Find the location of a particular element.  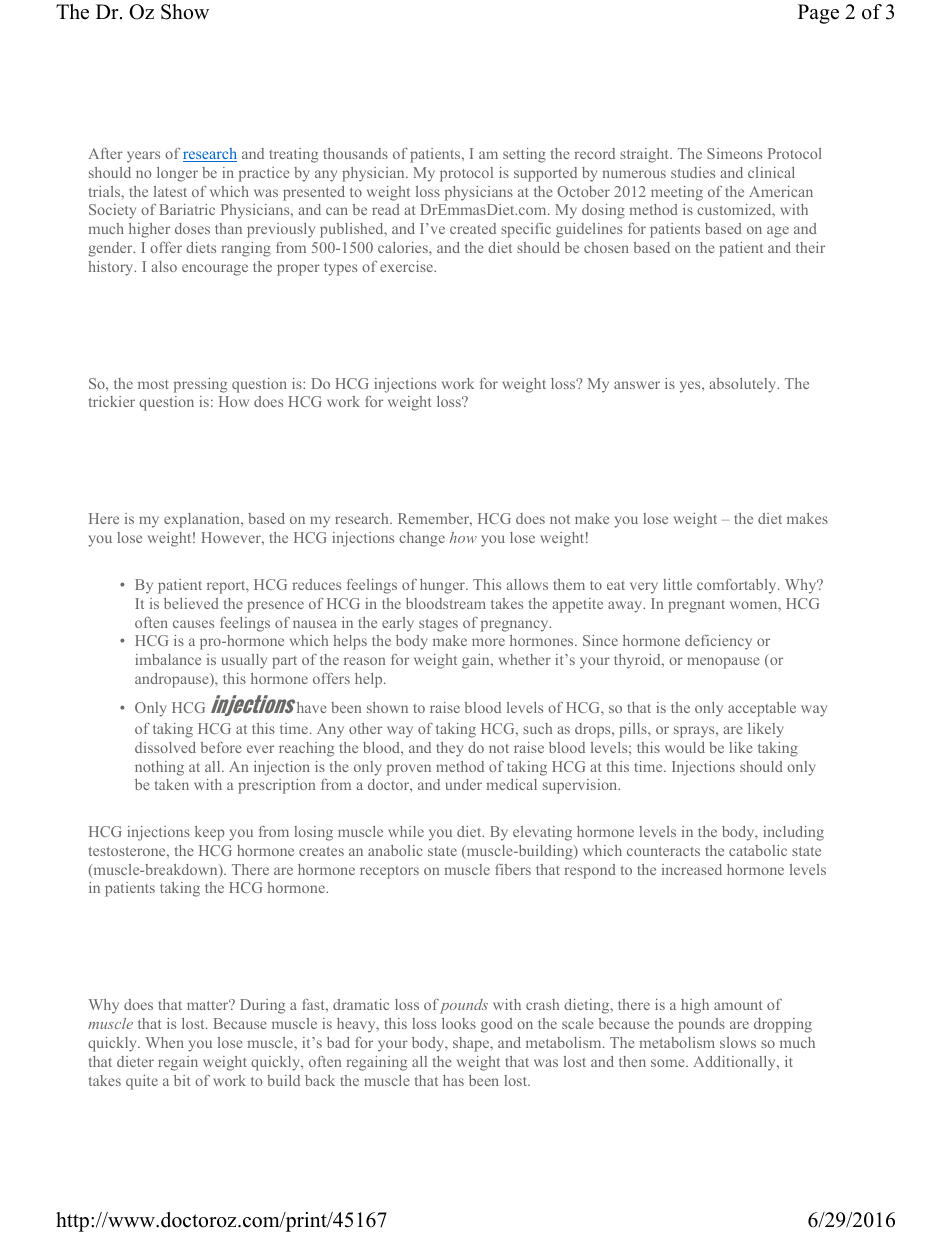

change is located at coordinates (422, 539).
